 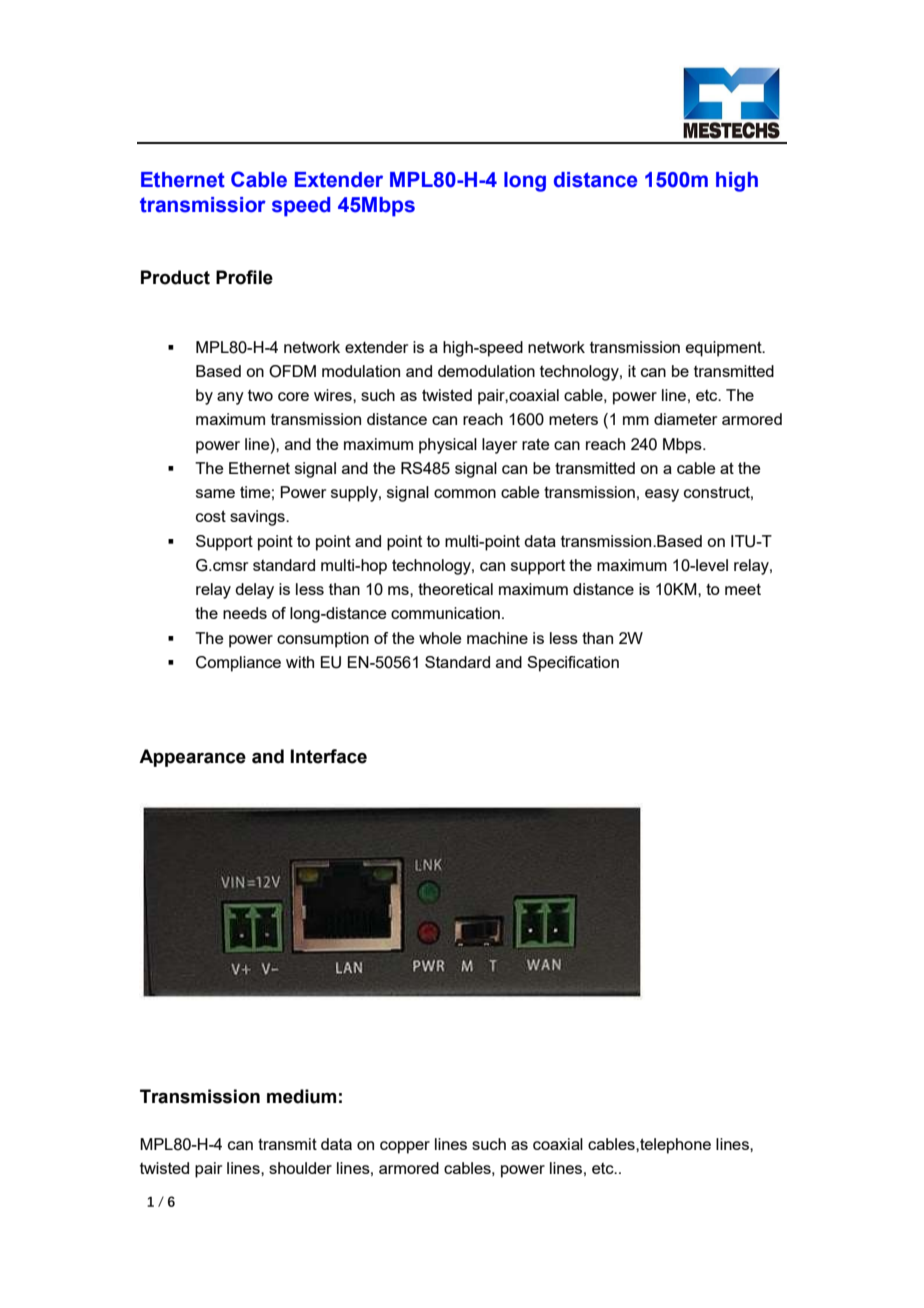 What do you see at coordinates (301, 1096) in the document?
I see `medium` at bounding box center [301, 1096].
